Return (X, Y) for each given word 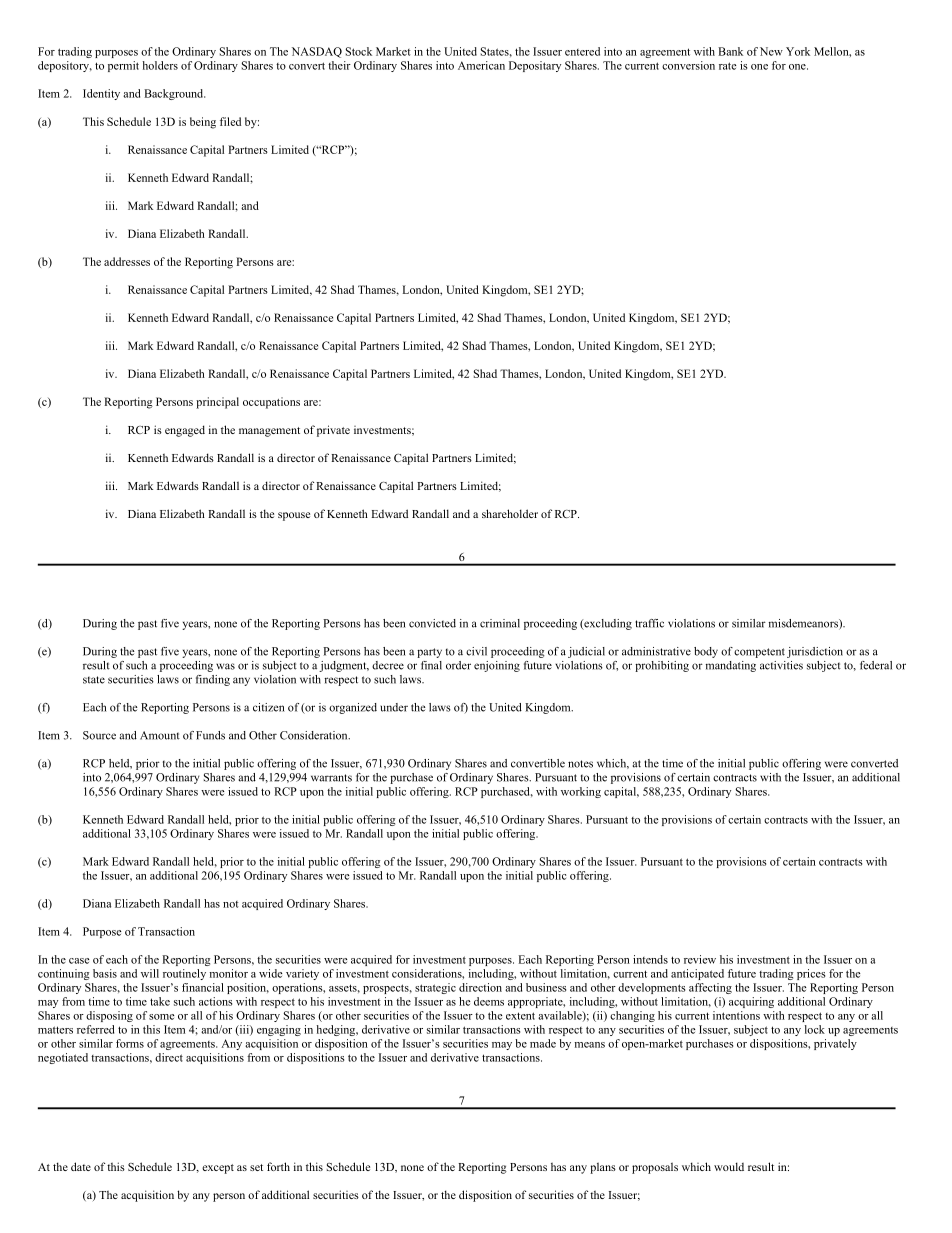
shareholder (510, 513)
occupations (271, 403)
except (218, 1169)
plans (603, 1168)
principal (217, 403)
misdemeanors (804, 624)
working (581, 792)
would (729, 1166)
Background (174, 94)
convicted (432, 623)
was (225, 666)
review (700, 959)
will (150, 973)
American (481, 65)
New (771, 51)
